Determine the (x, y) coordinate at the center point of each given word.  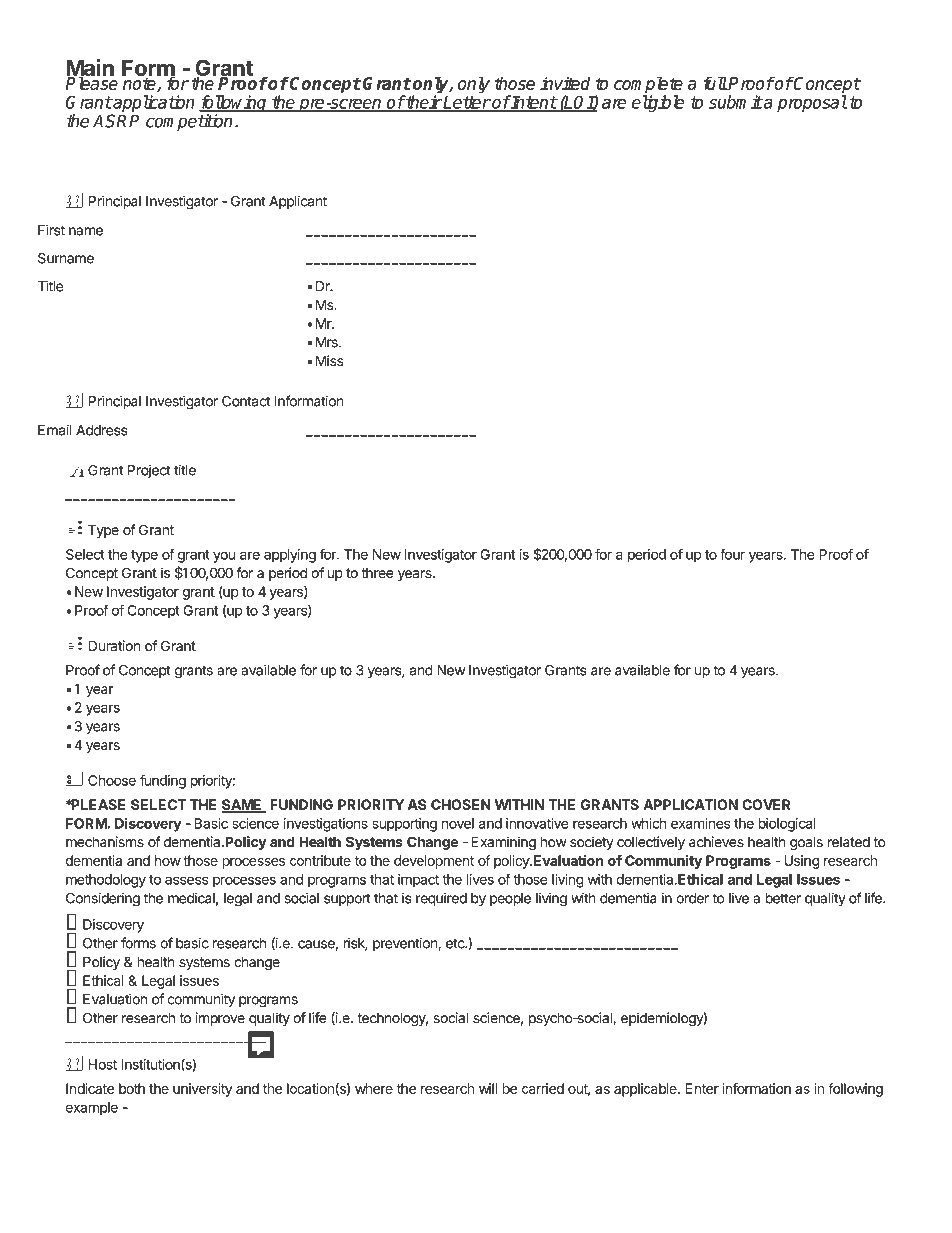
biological (787, 825)
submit (736, 102)
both (132, 1088)
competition (189, 122)
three (378, 573)
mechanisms (105, 842)
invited (565, 83)
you (224, 557)
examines (700, 823)
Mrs (328, 342)
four (732, 554)
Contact (246, 401)
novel (458, 823)
